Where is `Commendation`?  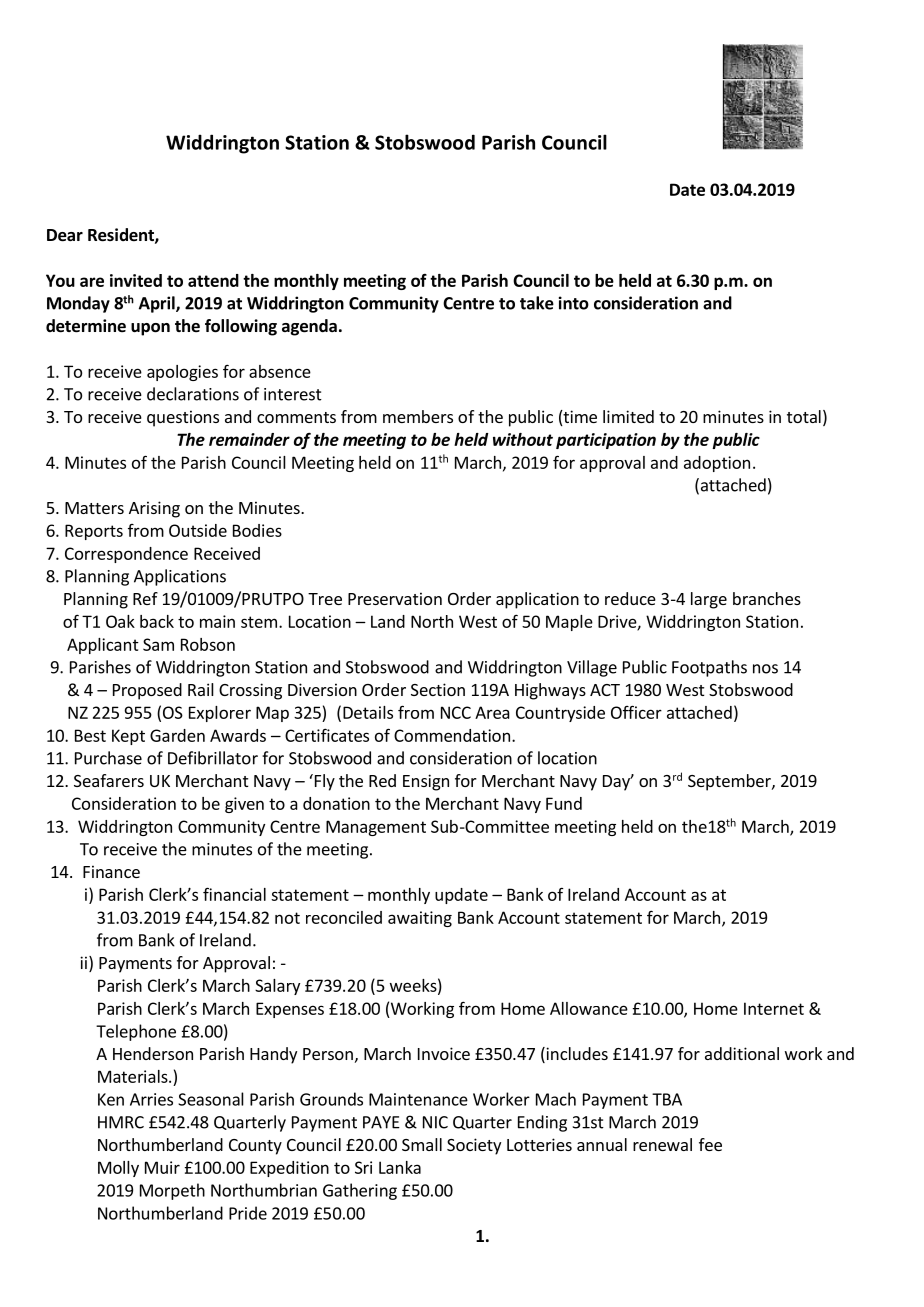 Commendation is located at coordinates (452, 735).
